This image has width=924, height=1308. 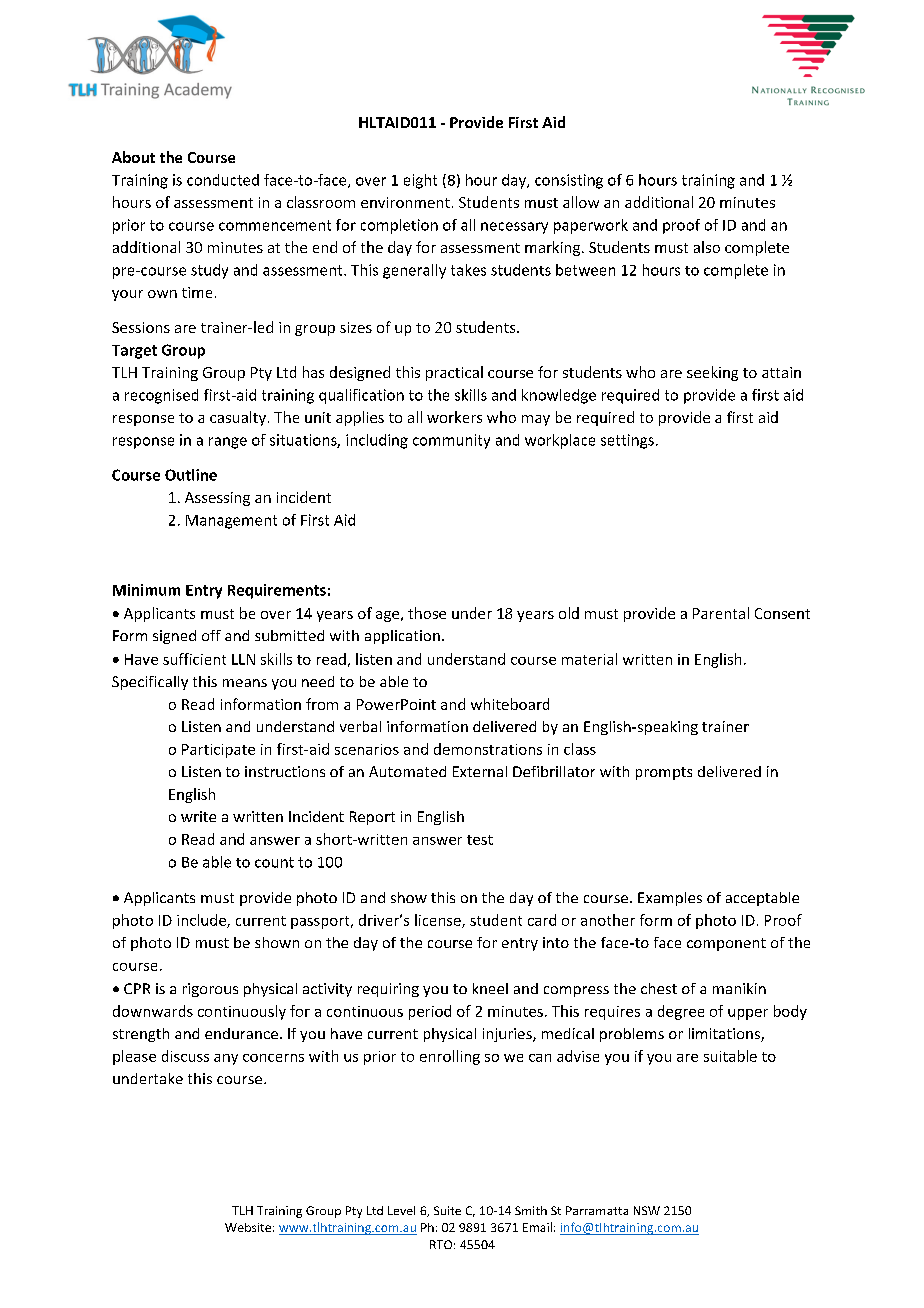 What do you see at coordinates (510, 704) in the image?
I see `whiteboard` at bounding box center [510, 704].
